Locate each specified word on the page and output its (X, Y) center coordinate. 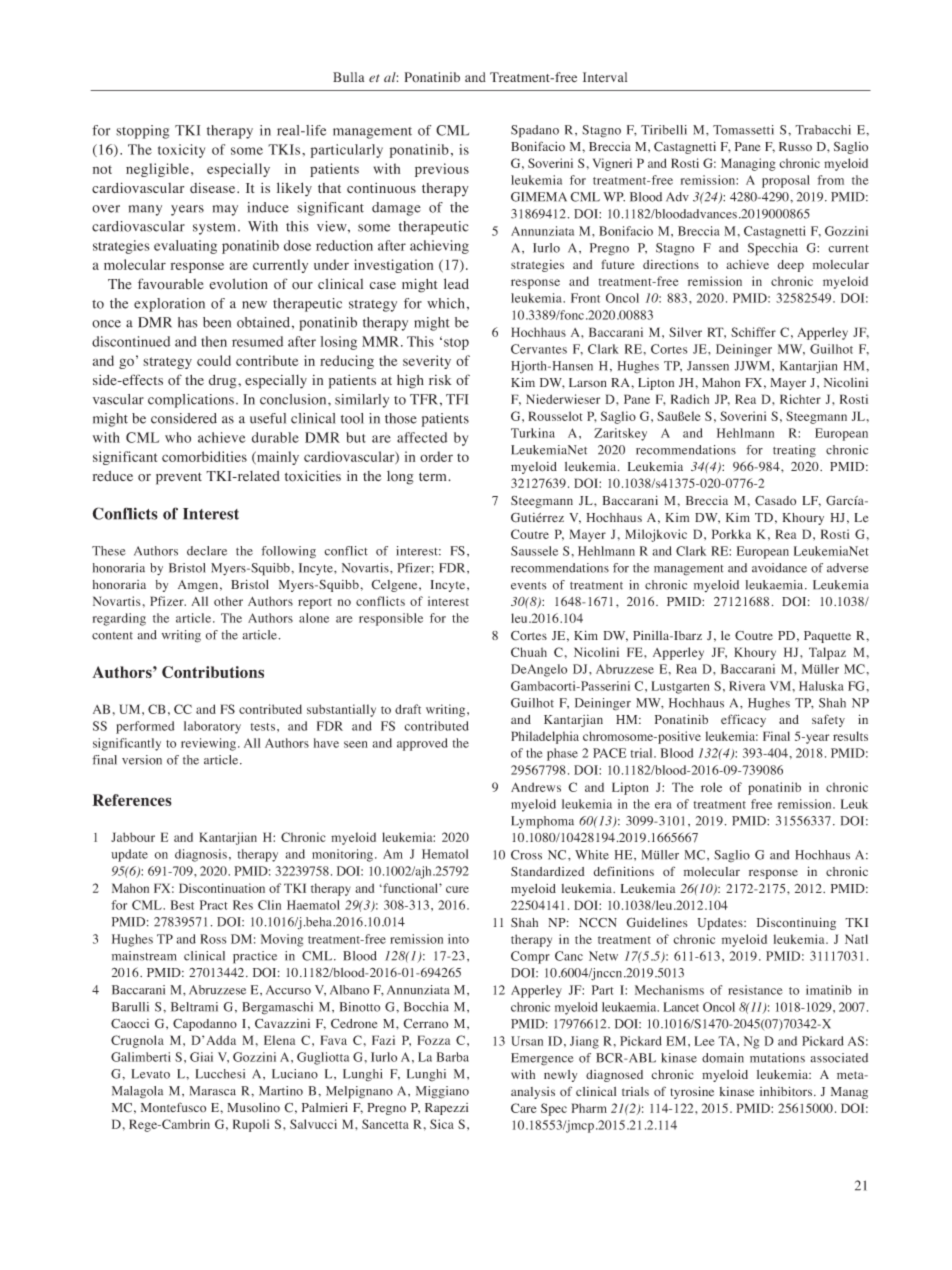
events (529, 586)
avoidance (779, 568)
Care (523, 1108)
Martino (281, 1091)
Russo (795, 146)
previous (442, 170)
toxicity (181, 151)
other (228, 601)
